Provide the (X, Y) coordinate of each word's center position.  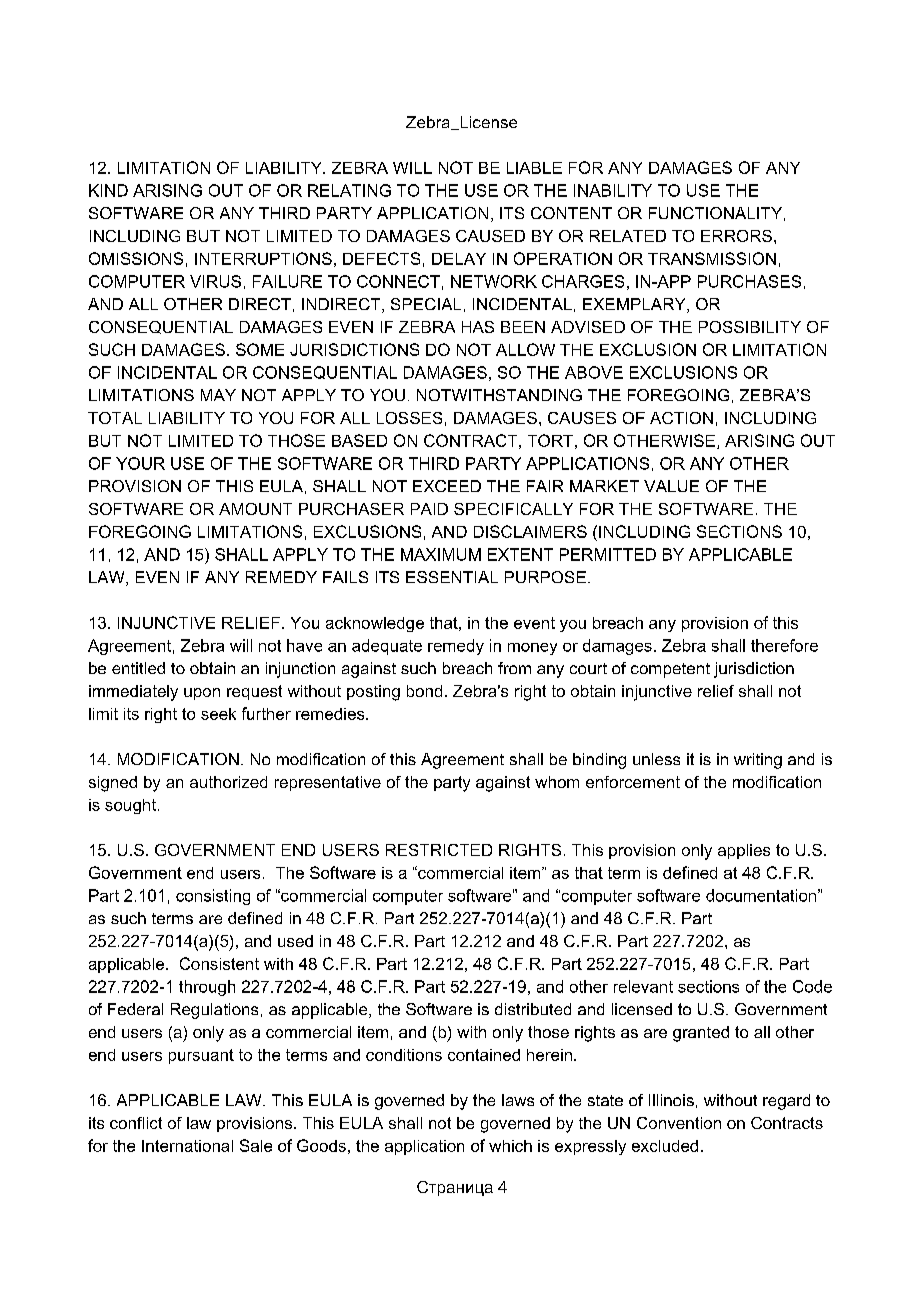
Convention (679, 1123)
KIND (108, 190)
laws (518, 1100)
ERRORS (736, 236)
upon (202, 694)
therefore (784, 645)
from (514, 668)
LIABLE (534, 168)
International (187, 1146)
